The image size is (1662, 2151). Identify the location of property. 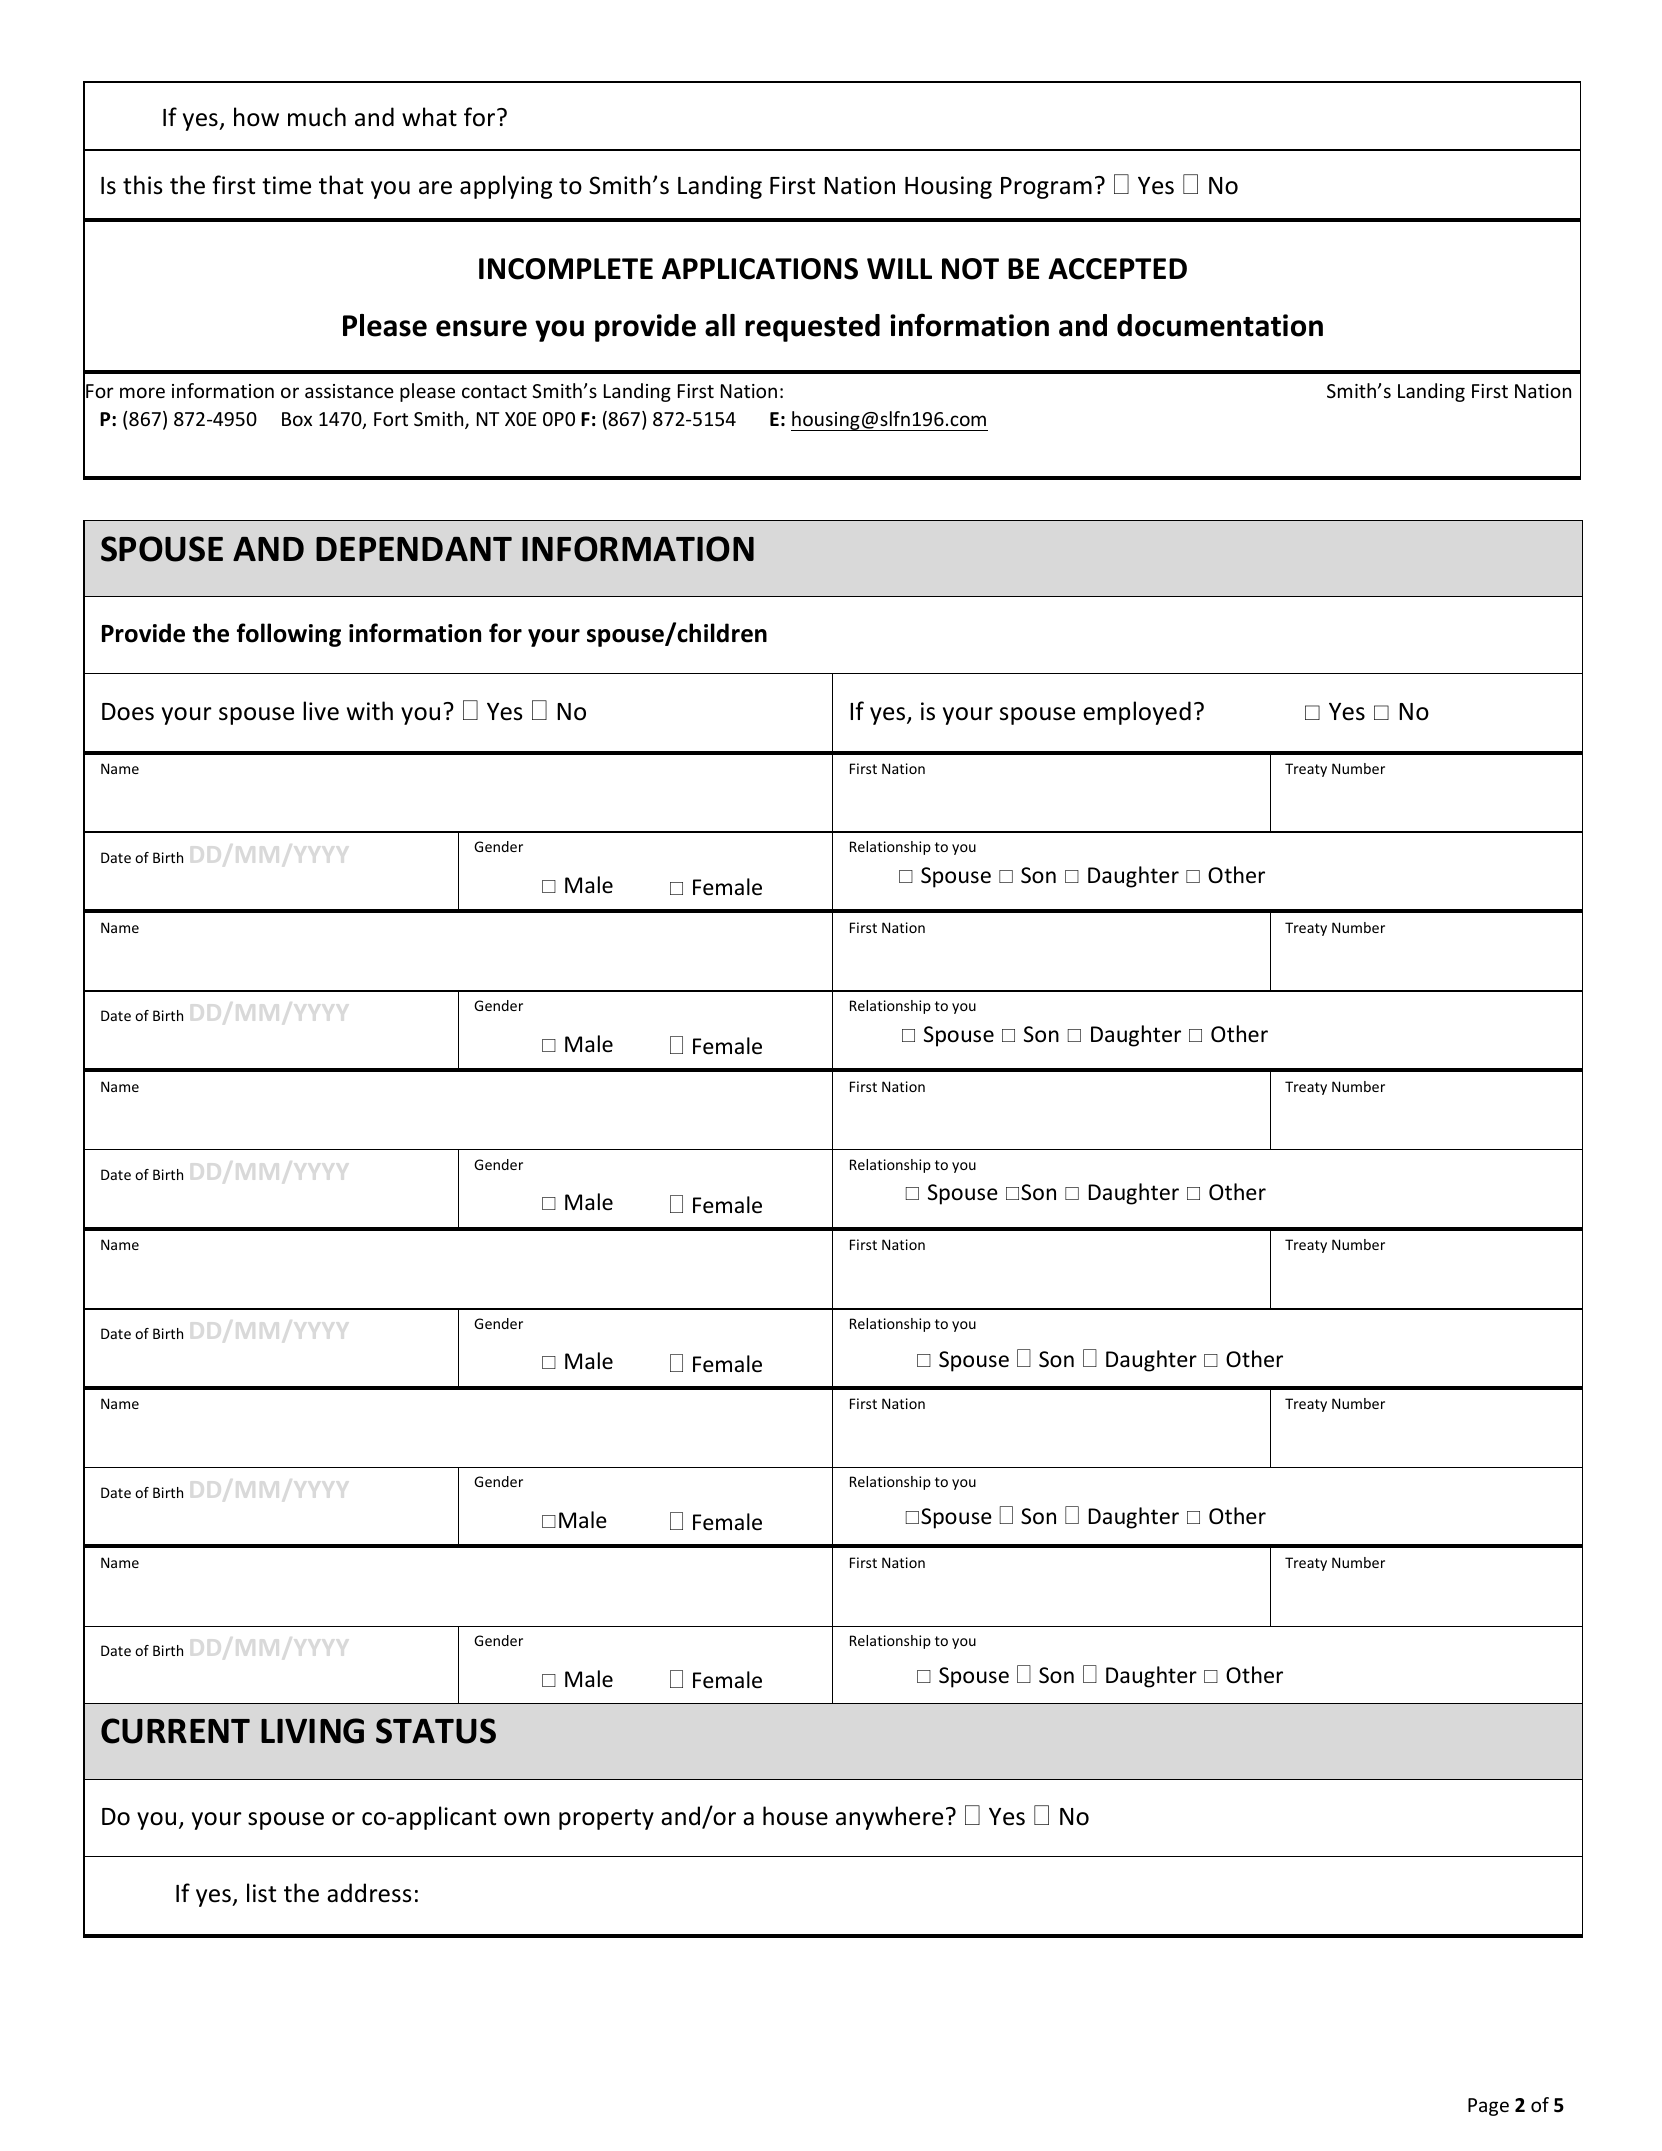
(606, 1819).
